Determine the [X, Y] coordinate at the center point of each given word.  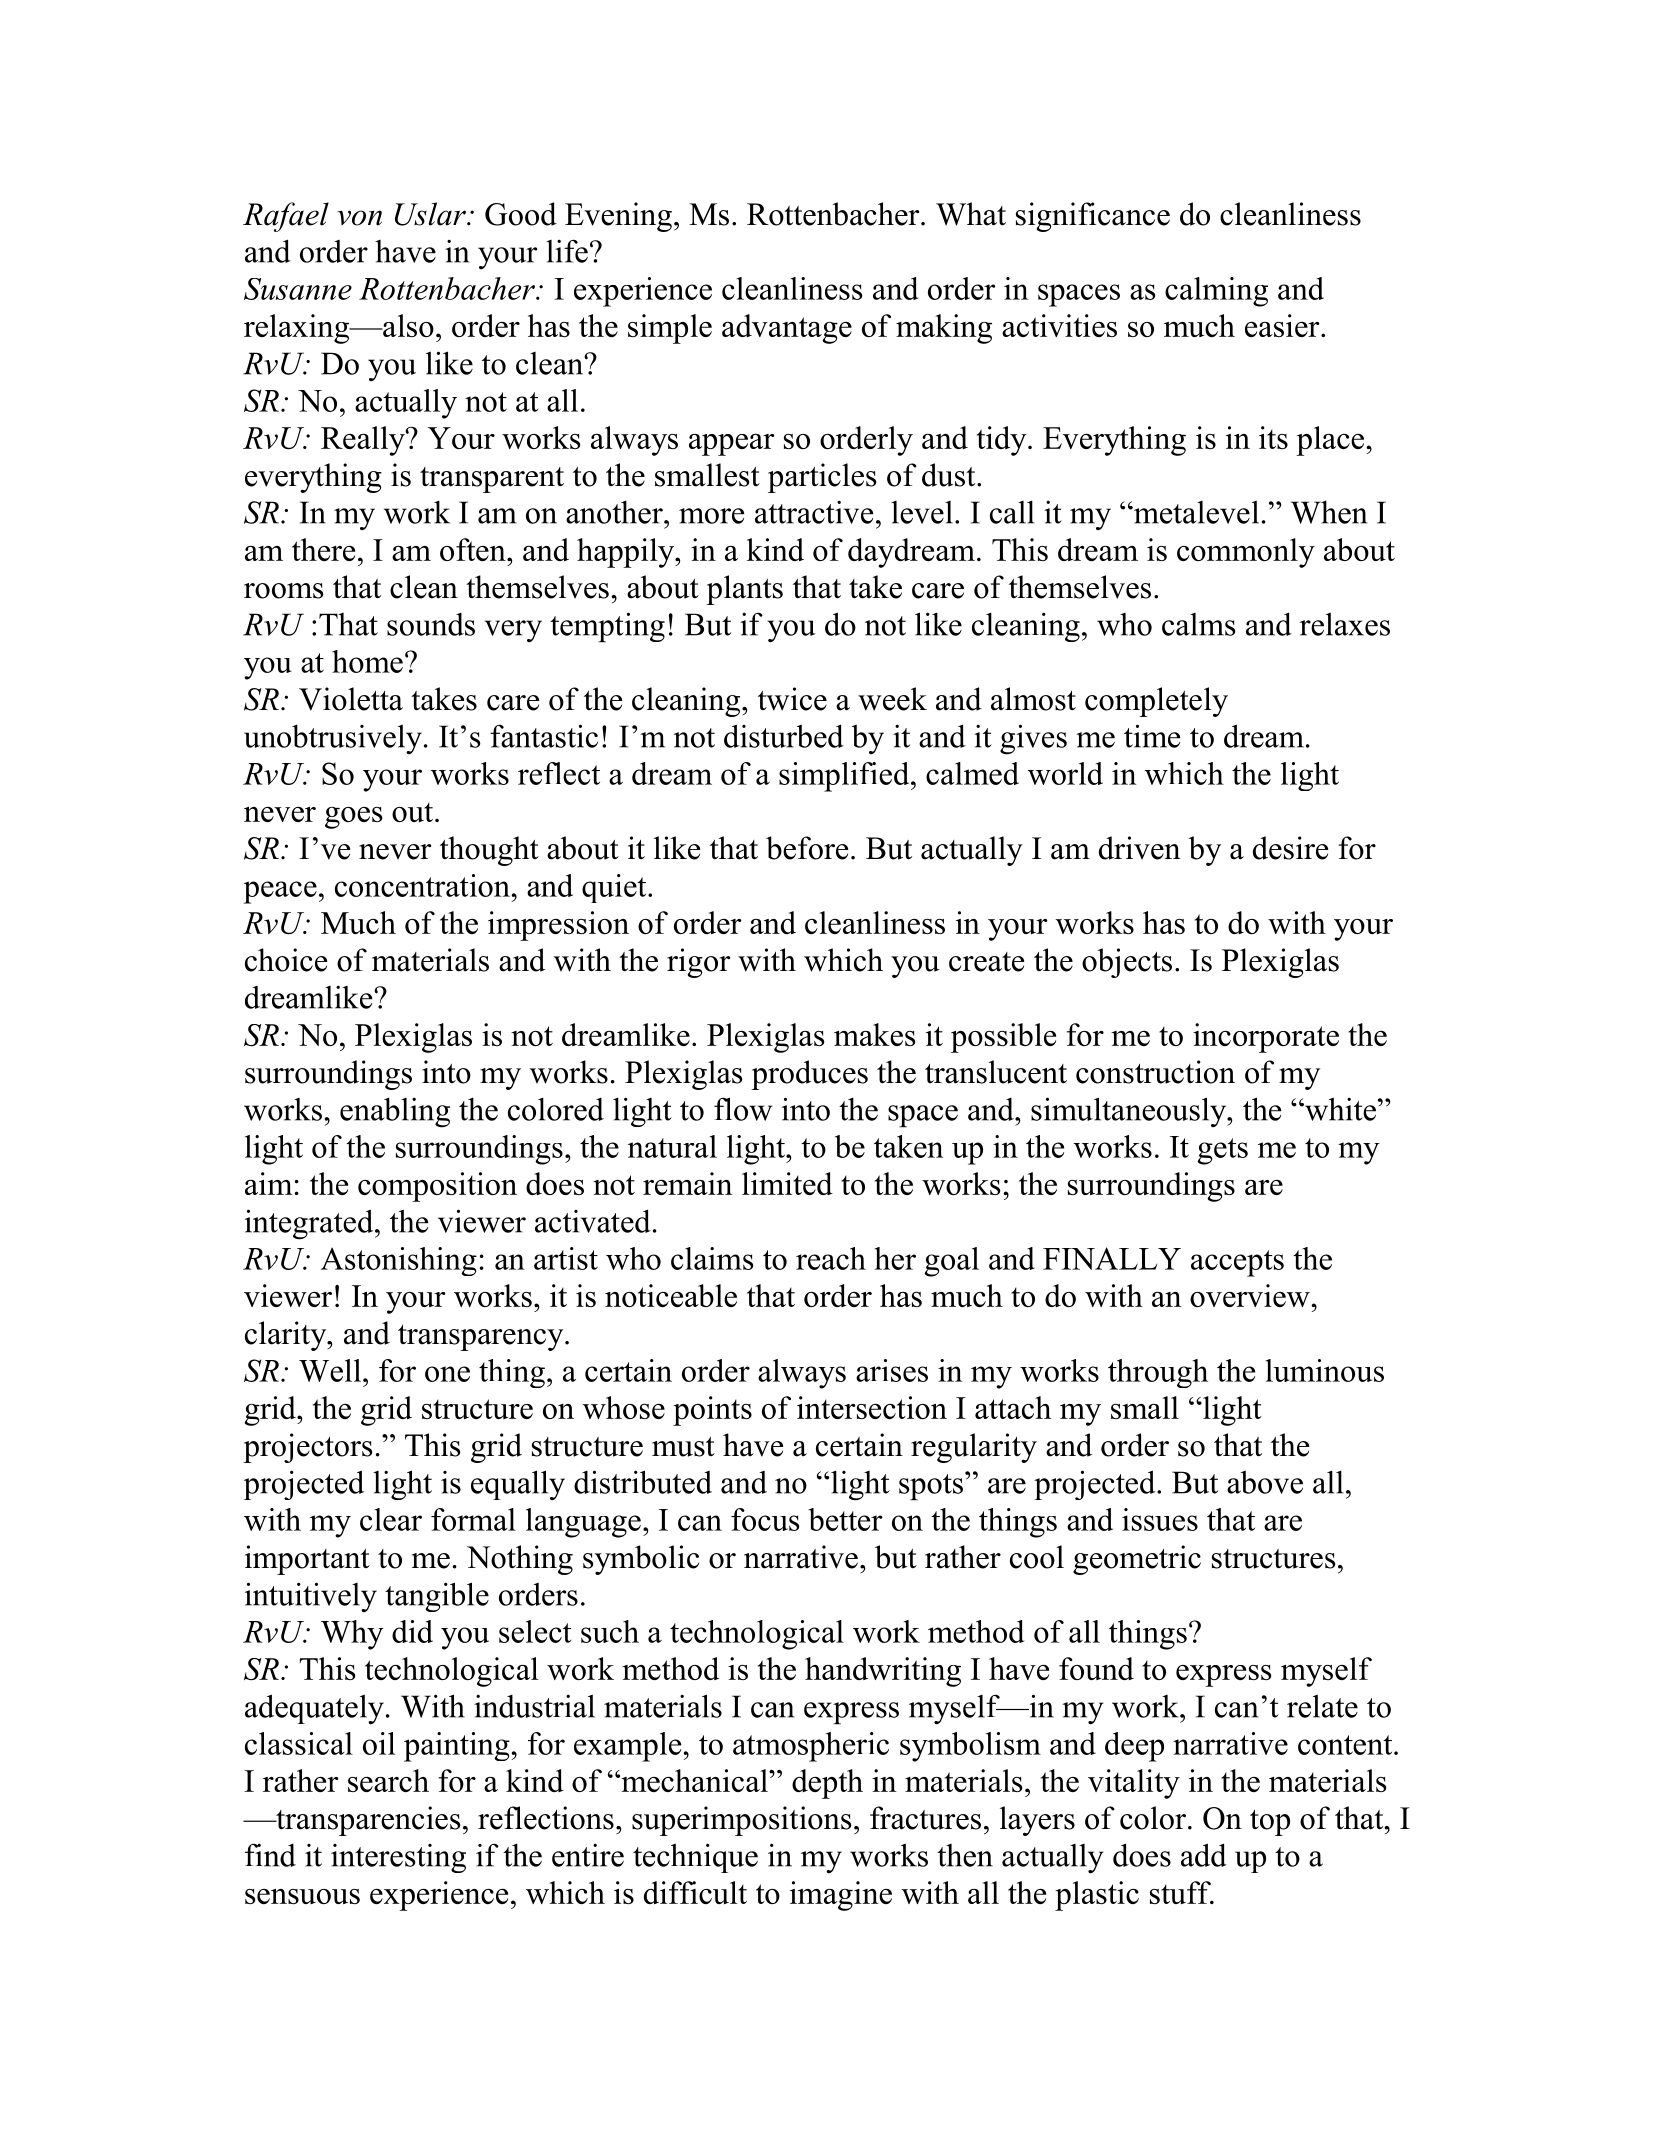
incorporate [1266, 1038]
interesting [398, 1858]
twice [792, 699]
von [359, 218]
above [1265, 1482]
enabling [395, 1112]
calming [1216, 292]
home [367, 661]
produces [809, 1075]
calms [1199, 624]
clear [391, 1519]
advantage [787, 329]
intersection [872, 1407]
